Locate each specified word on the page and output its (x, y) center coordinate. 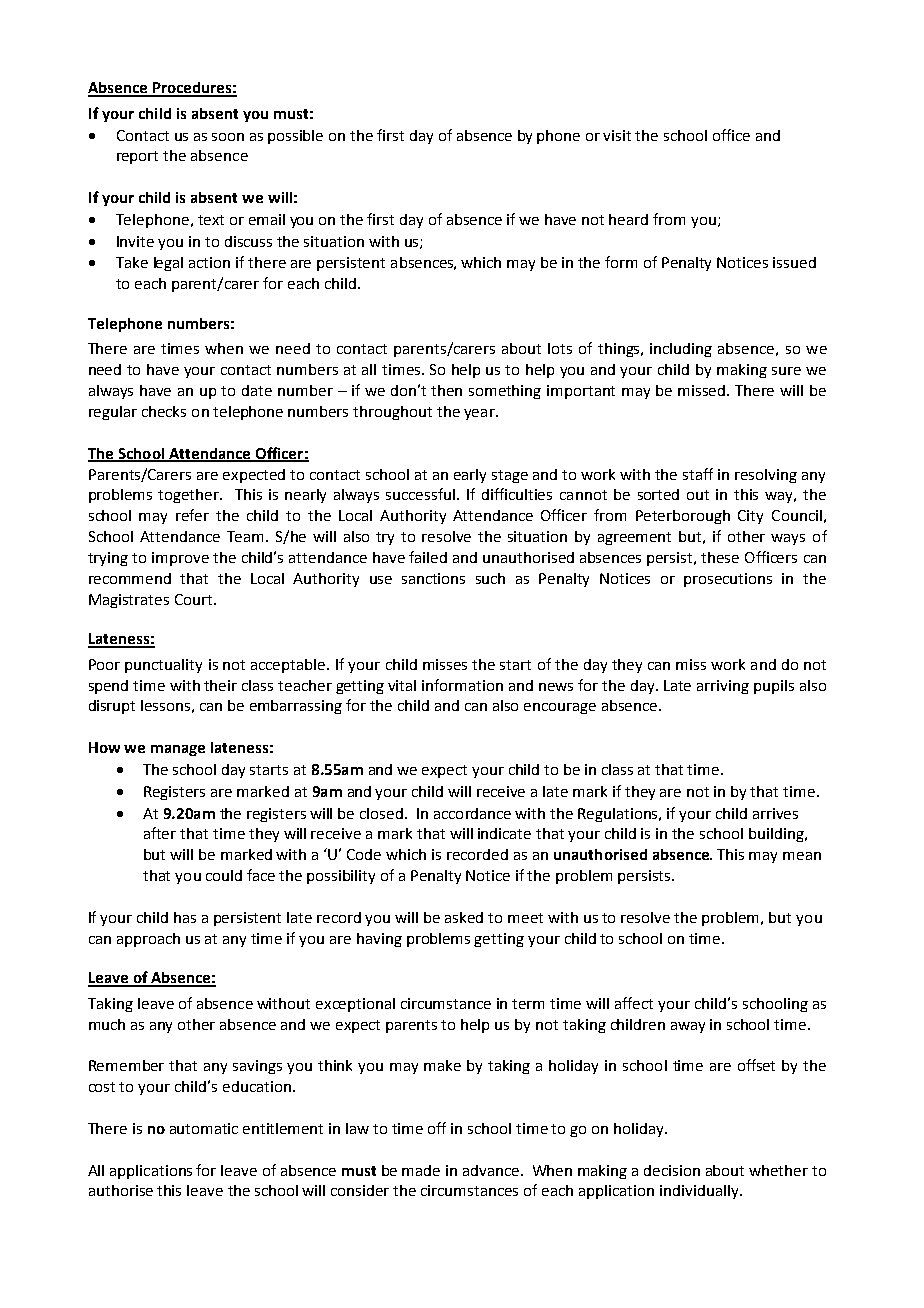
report (137, 157)
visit (617, 135)
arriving (723, 687)
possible (295, 137)
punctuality (163, 666)
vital (402, 685)
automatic (204, 1128)
